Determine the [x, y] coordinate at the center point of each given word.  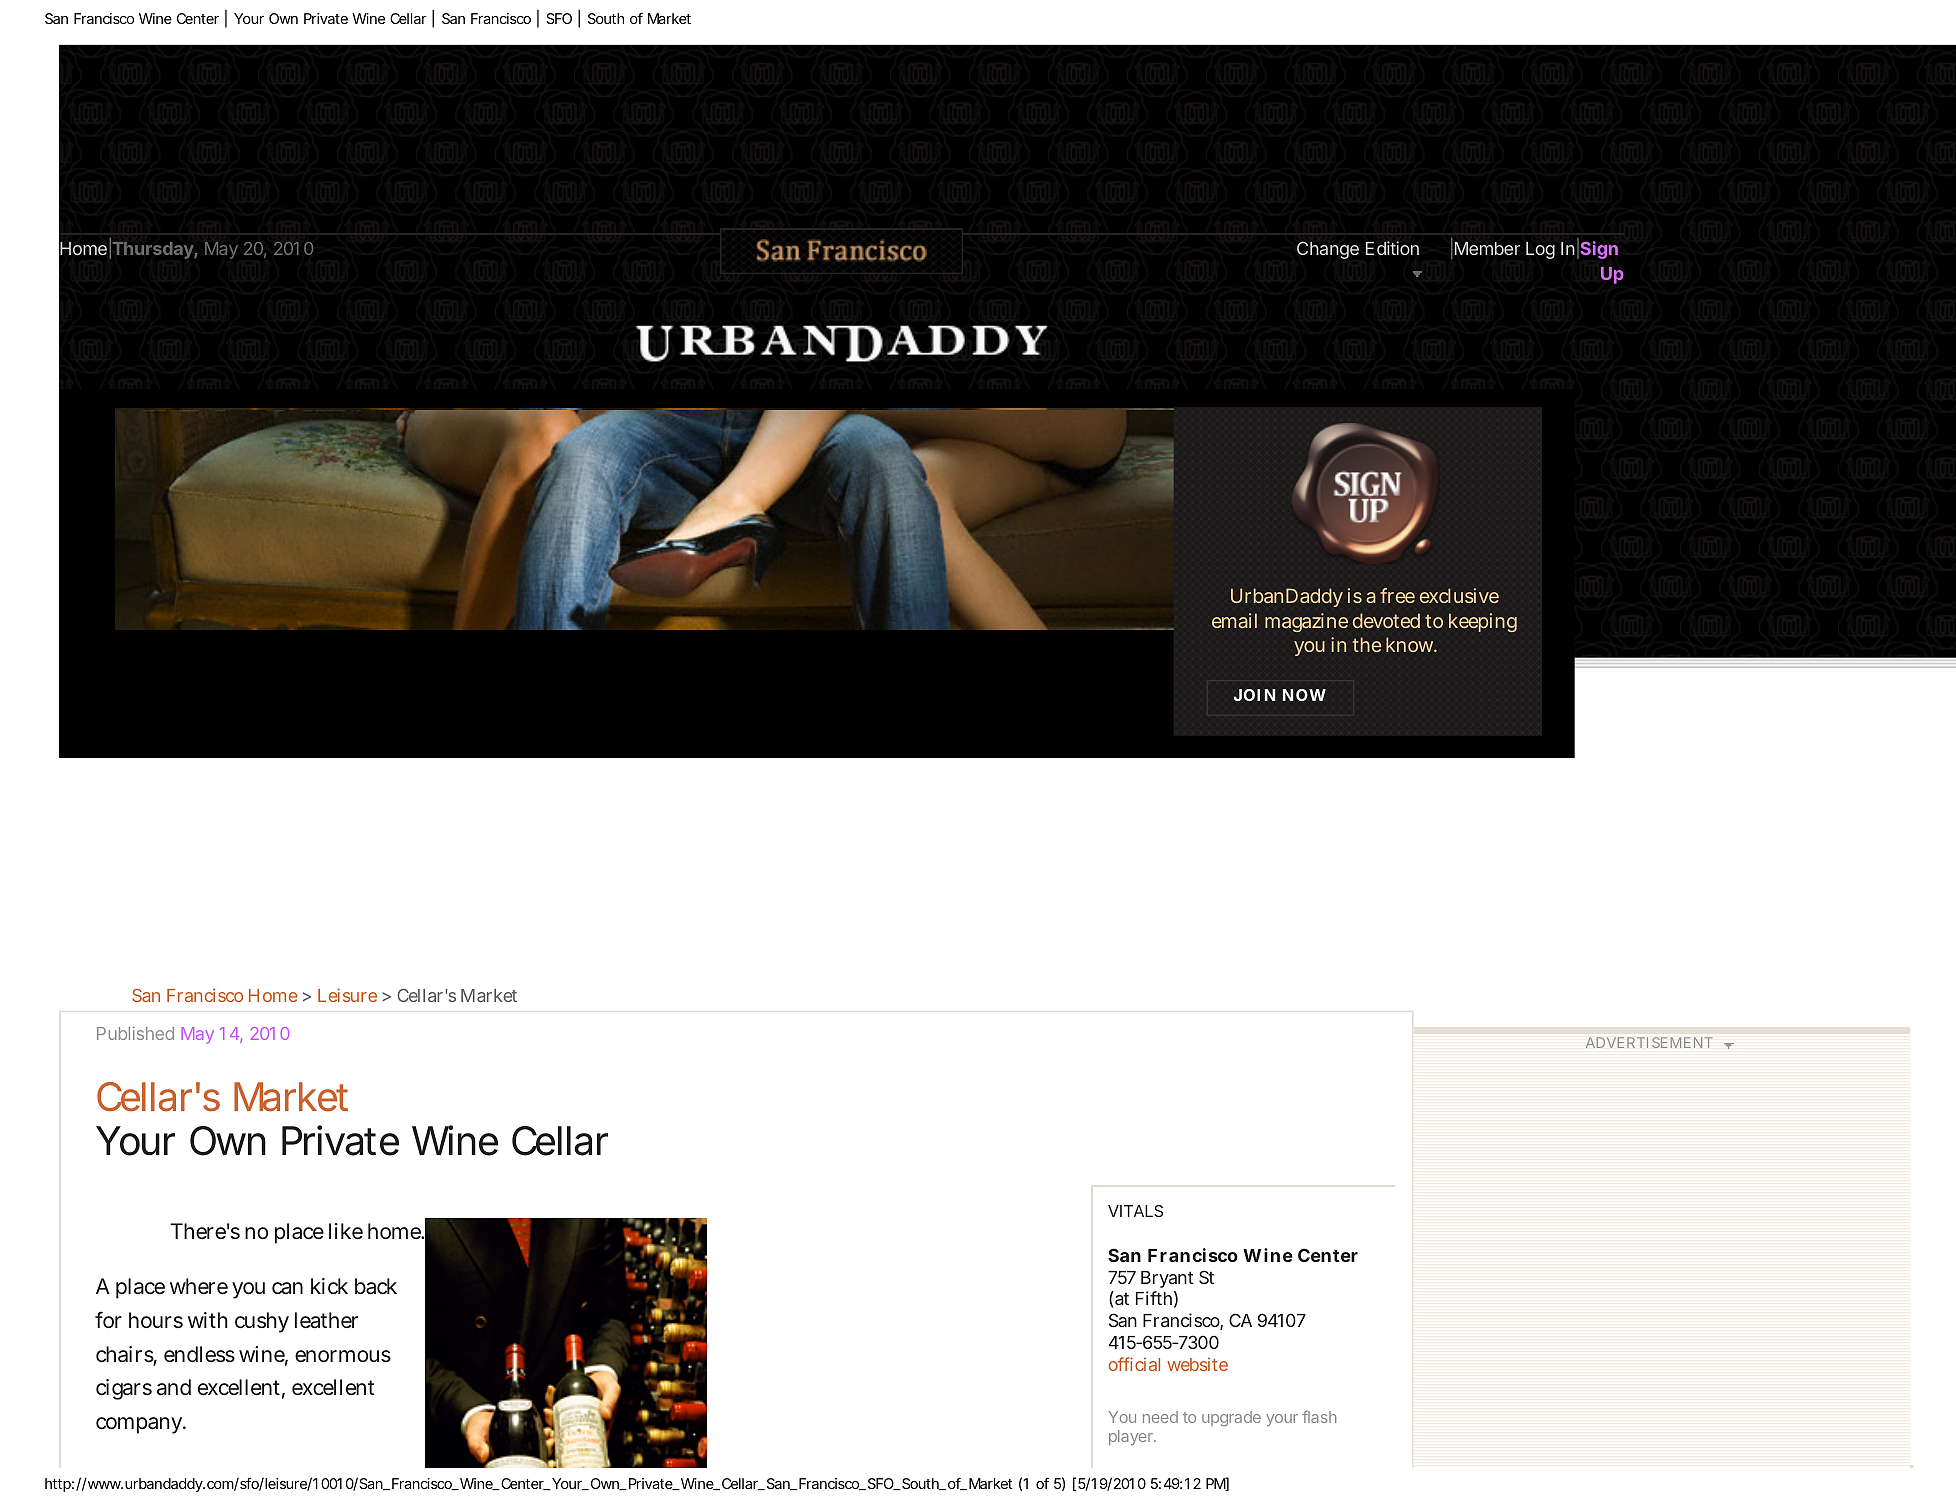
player [1132, 1437]
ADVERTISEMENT [1649, 1042]
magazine [1306, 622]
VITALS [1135, 1211]
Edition [1392, 248]
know [1410, 644]
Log [1540, 250]
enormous [343, 1356]
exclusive [1459, 595]
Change [1328, 250]
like [346, 1231]
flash [1319, 1416]
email [1234, 620]
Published [135, 1033]
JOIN [1254, 695]
